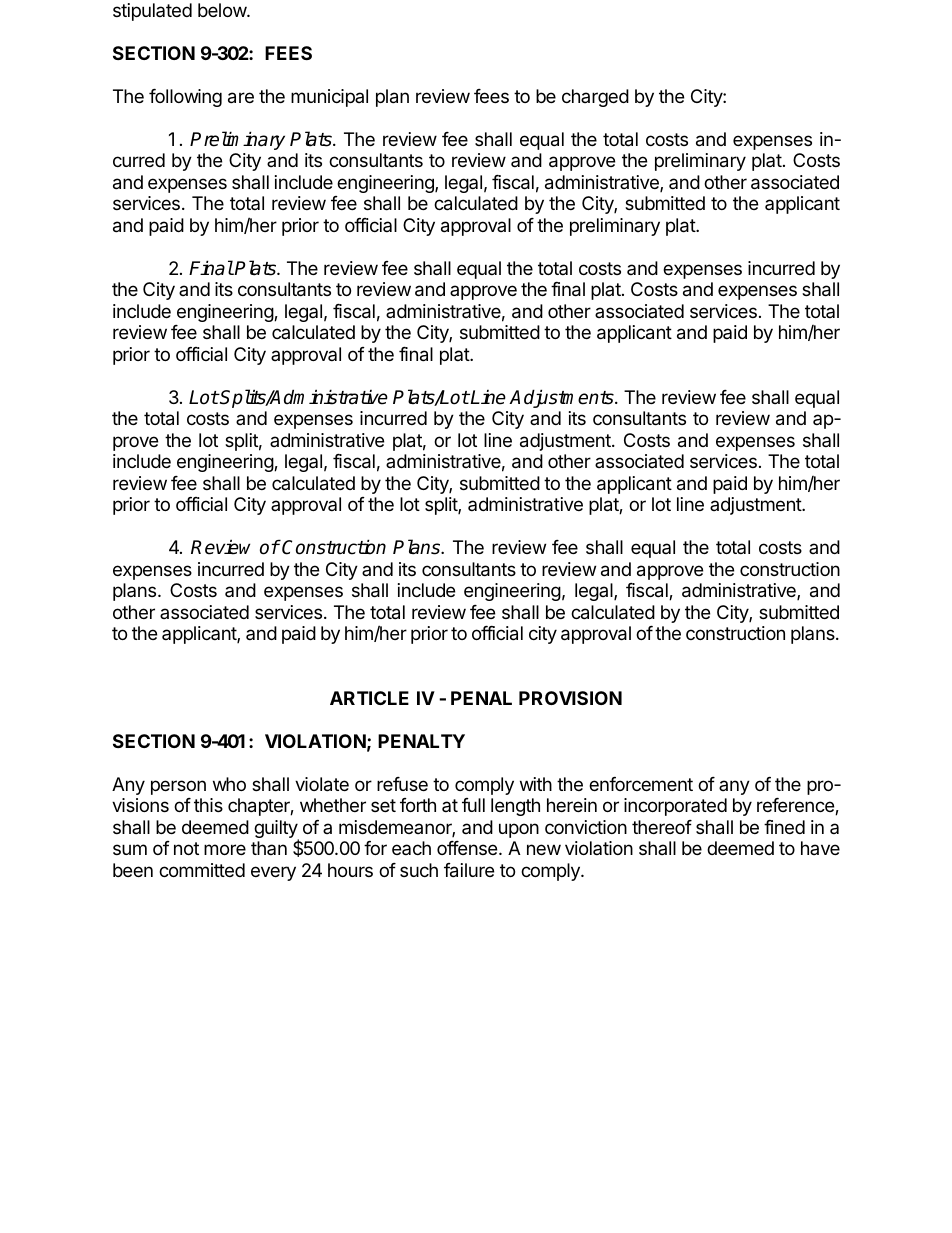  Describe the element at coordinates (225, 849) in the document. I see `more` at that location.
